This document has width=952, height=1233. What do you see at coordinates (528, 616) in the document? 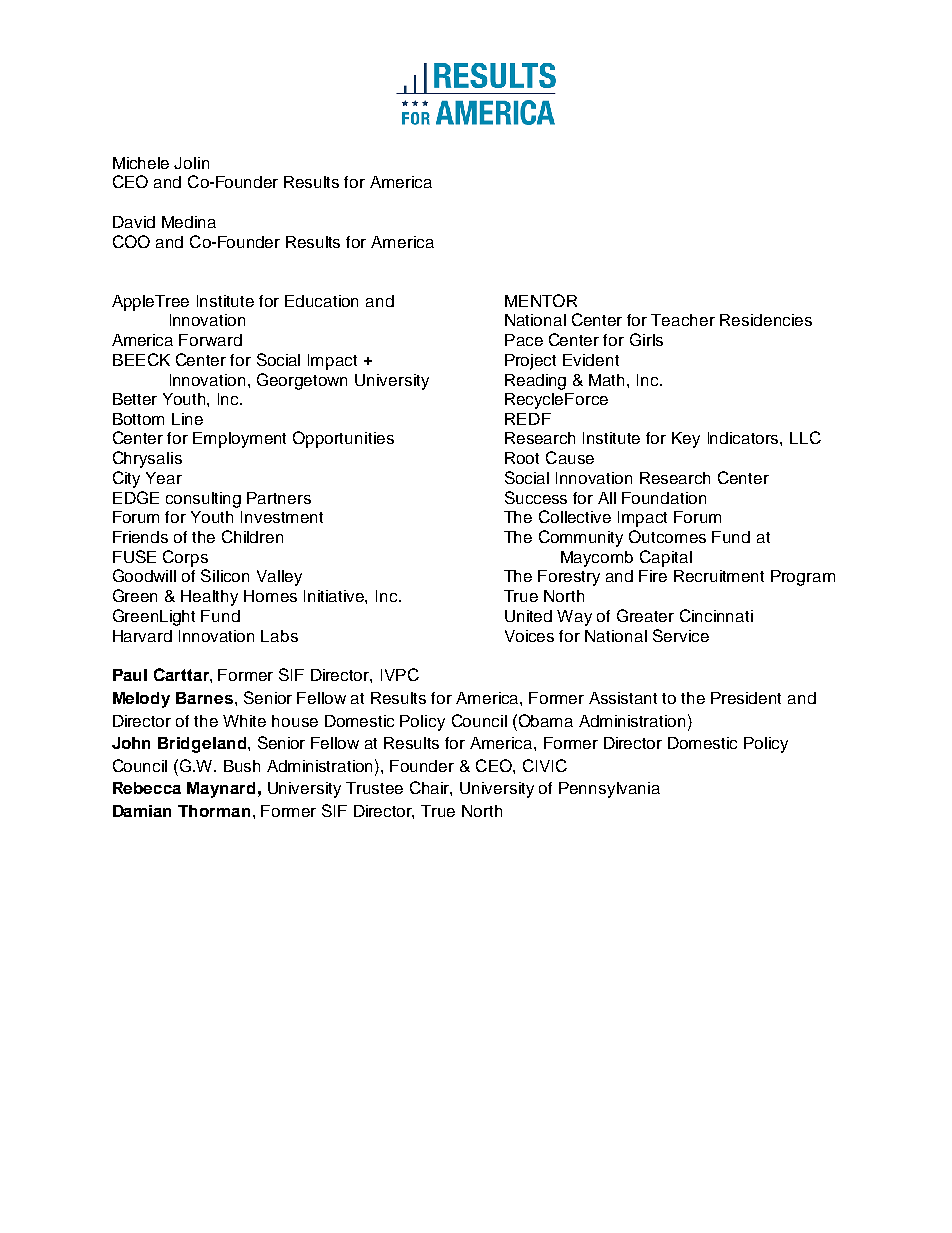
I see `United` at bounding box center [528, 616].
